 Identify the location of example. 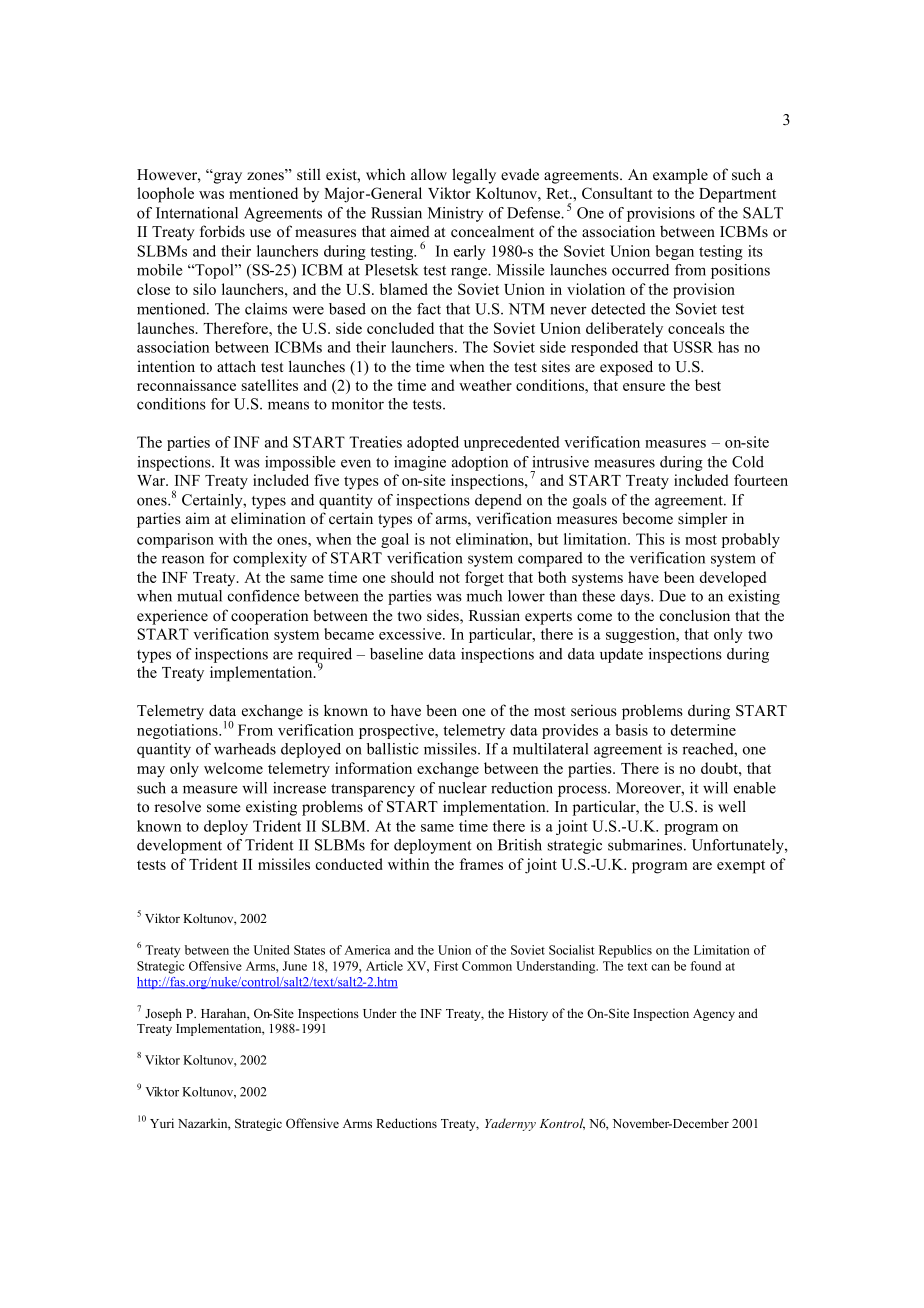
(680, 176).
